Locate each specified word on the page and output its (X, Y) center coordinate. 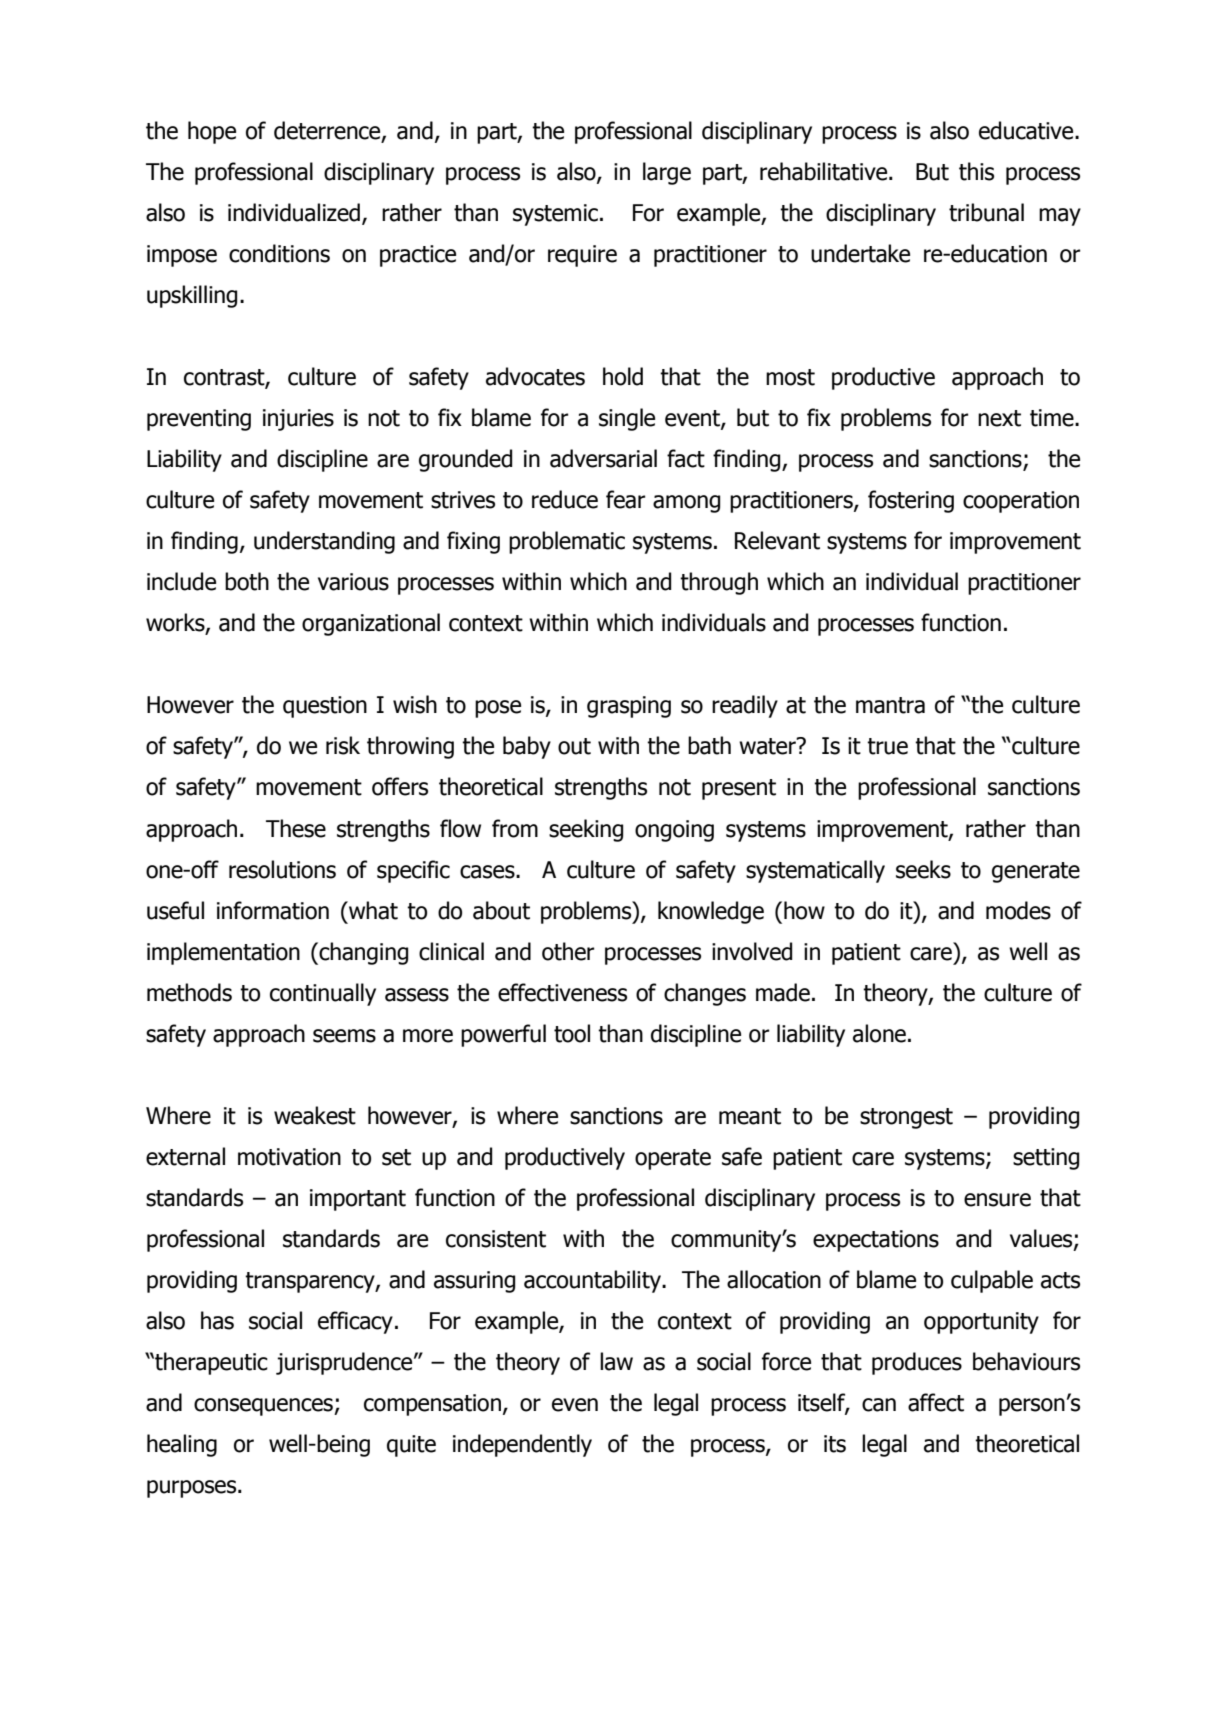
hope (212, 132)
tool (572, 1033)
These (296, 828)
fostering (911, 501)
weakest (315, 1115)
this (976, 171)
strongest (906, 1118)
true (887, 746)
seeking (586, 830)
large (667, 173)
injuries (298, 420)
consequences (264, 1407)
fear (626, 499)
